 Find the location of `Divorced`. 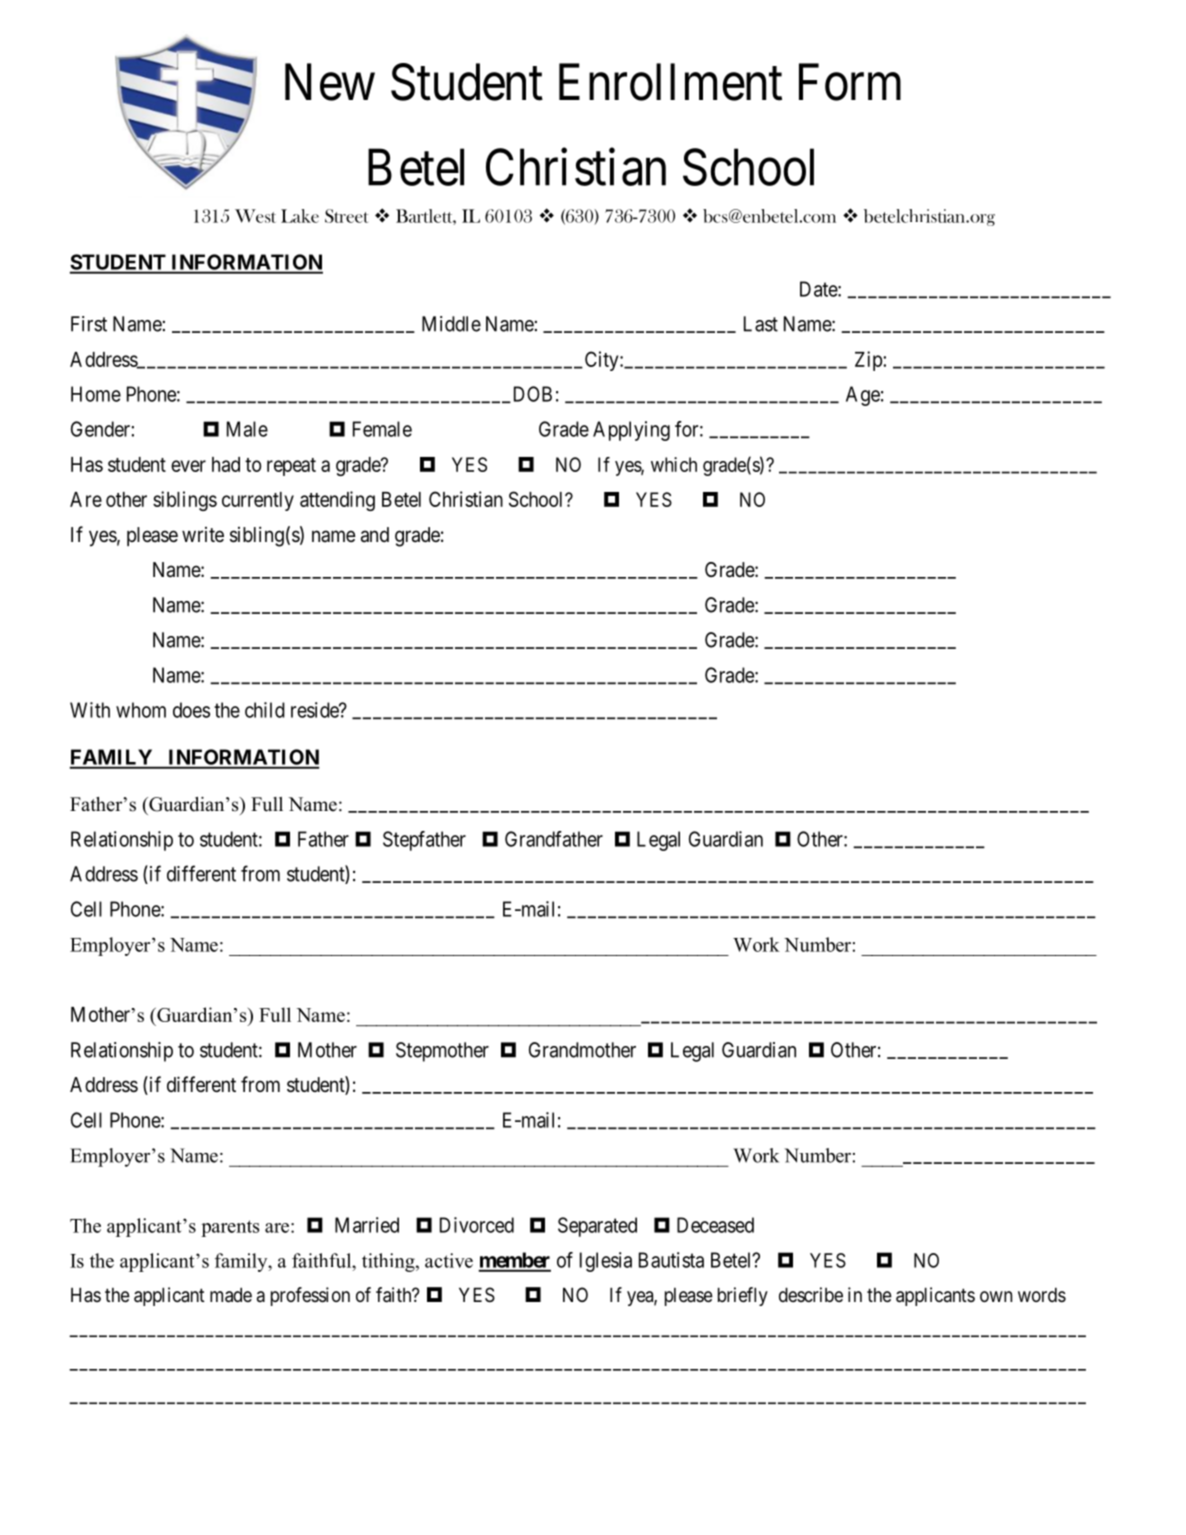

Divorced is located at coordinates (477, 1225).
